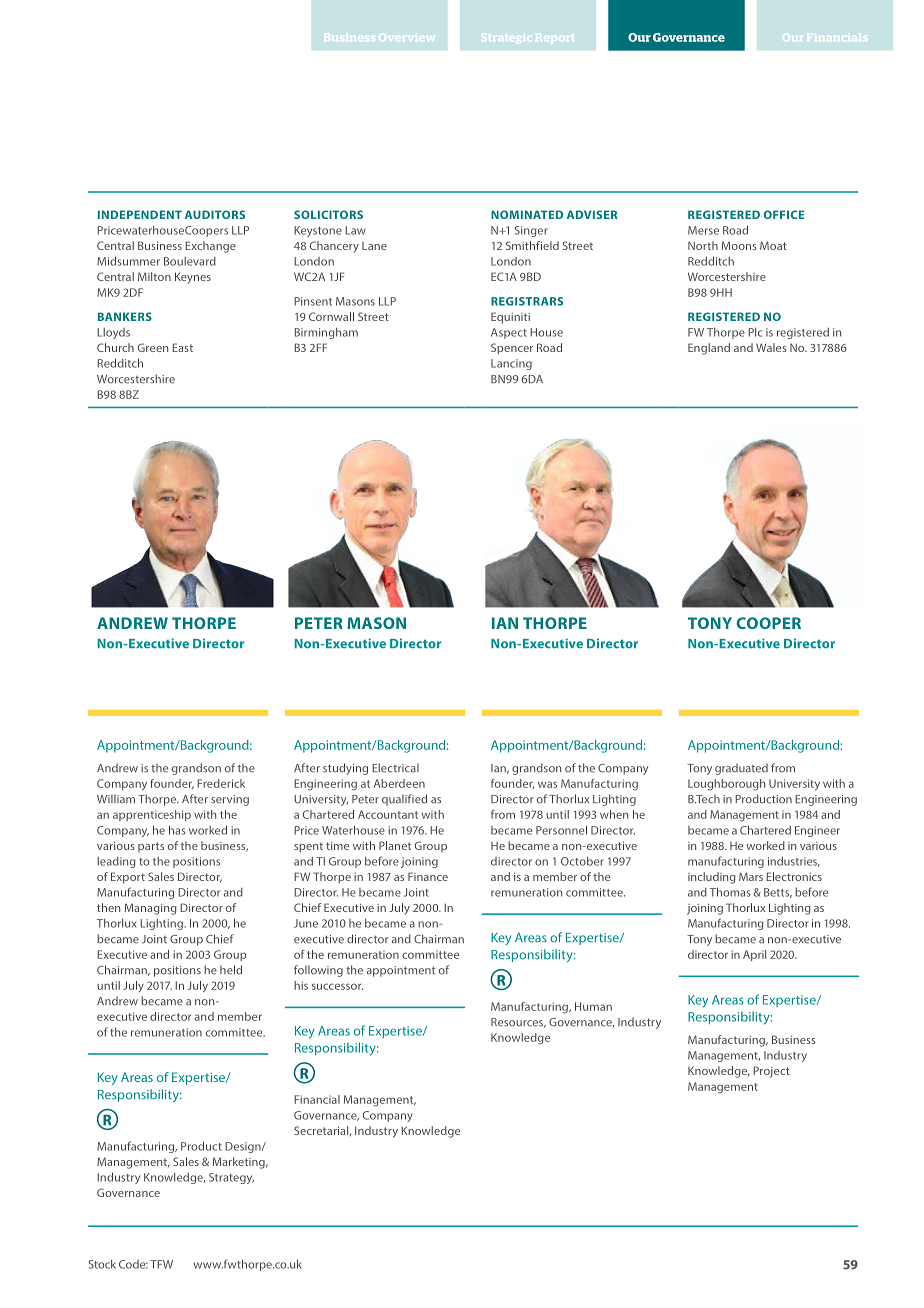  What do you see at coordinates (231, 1178) in the screenshot?
I see `Strategy` at bounding box center [231, 1178].
